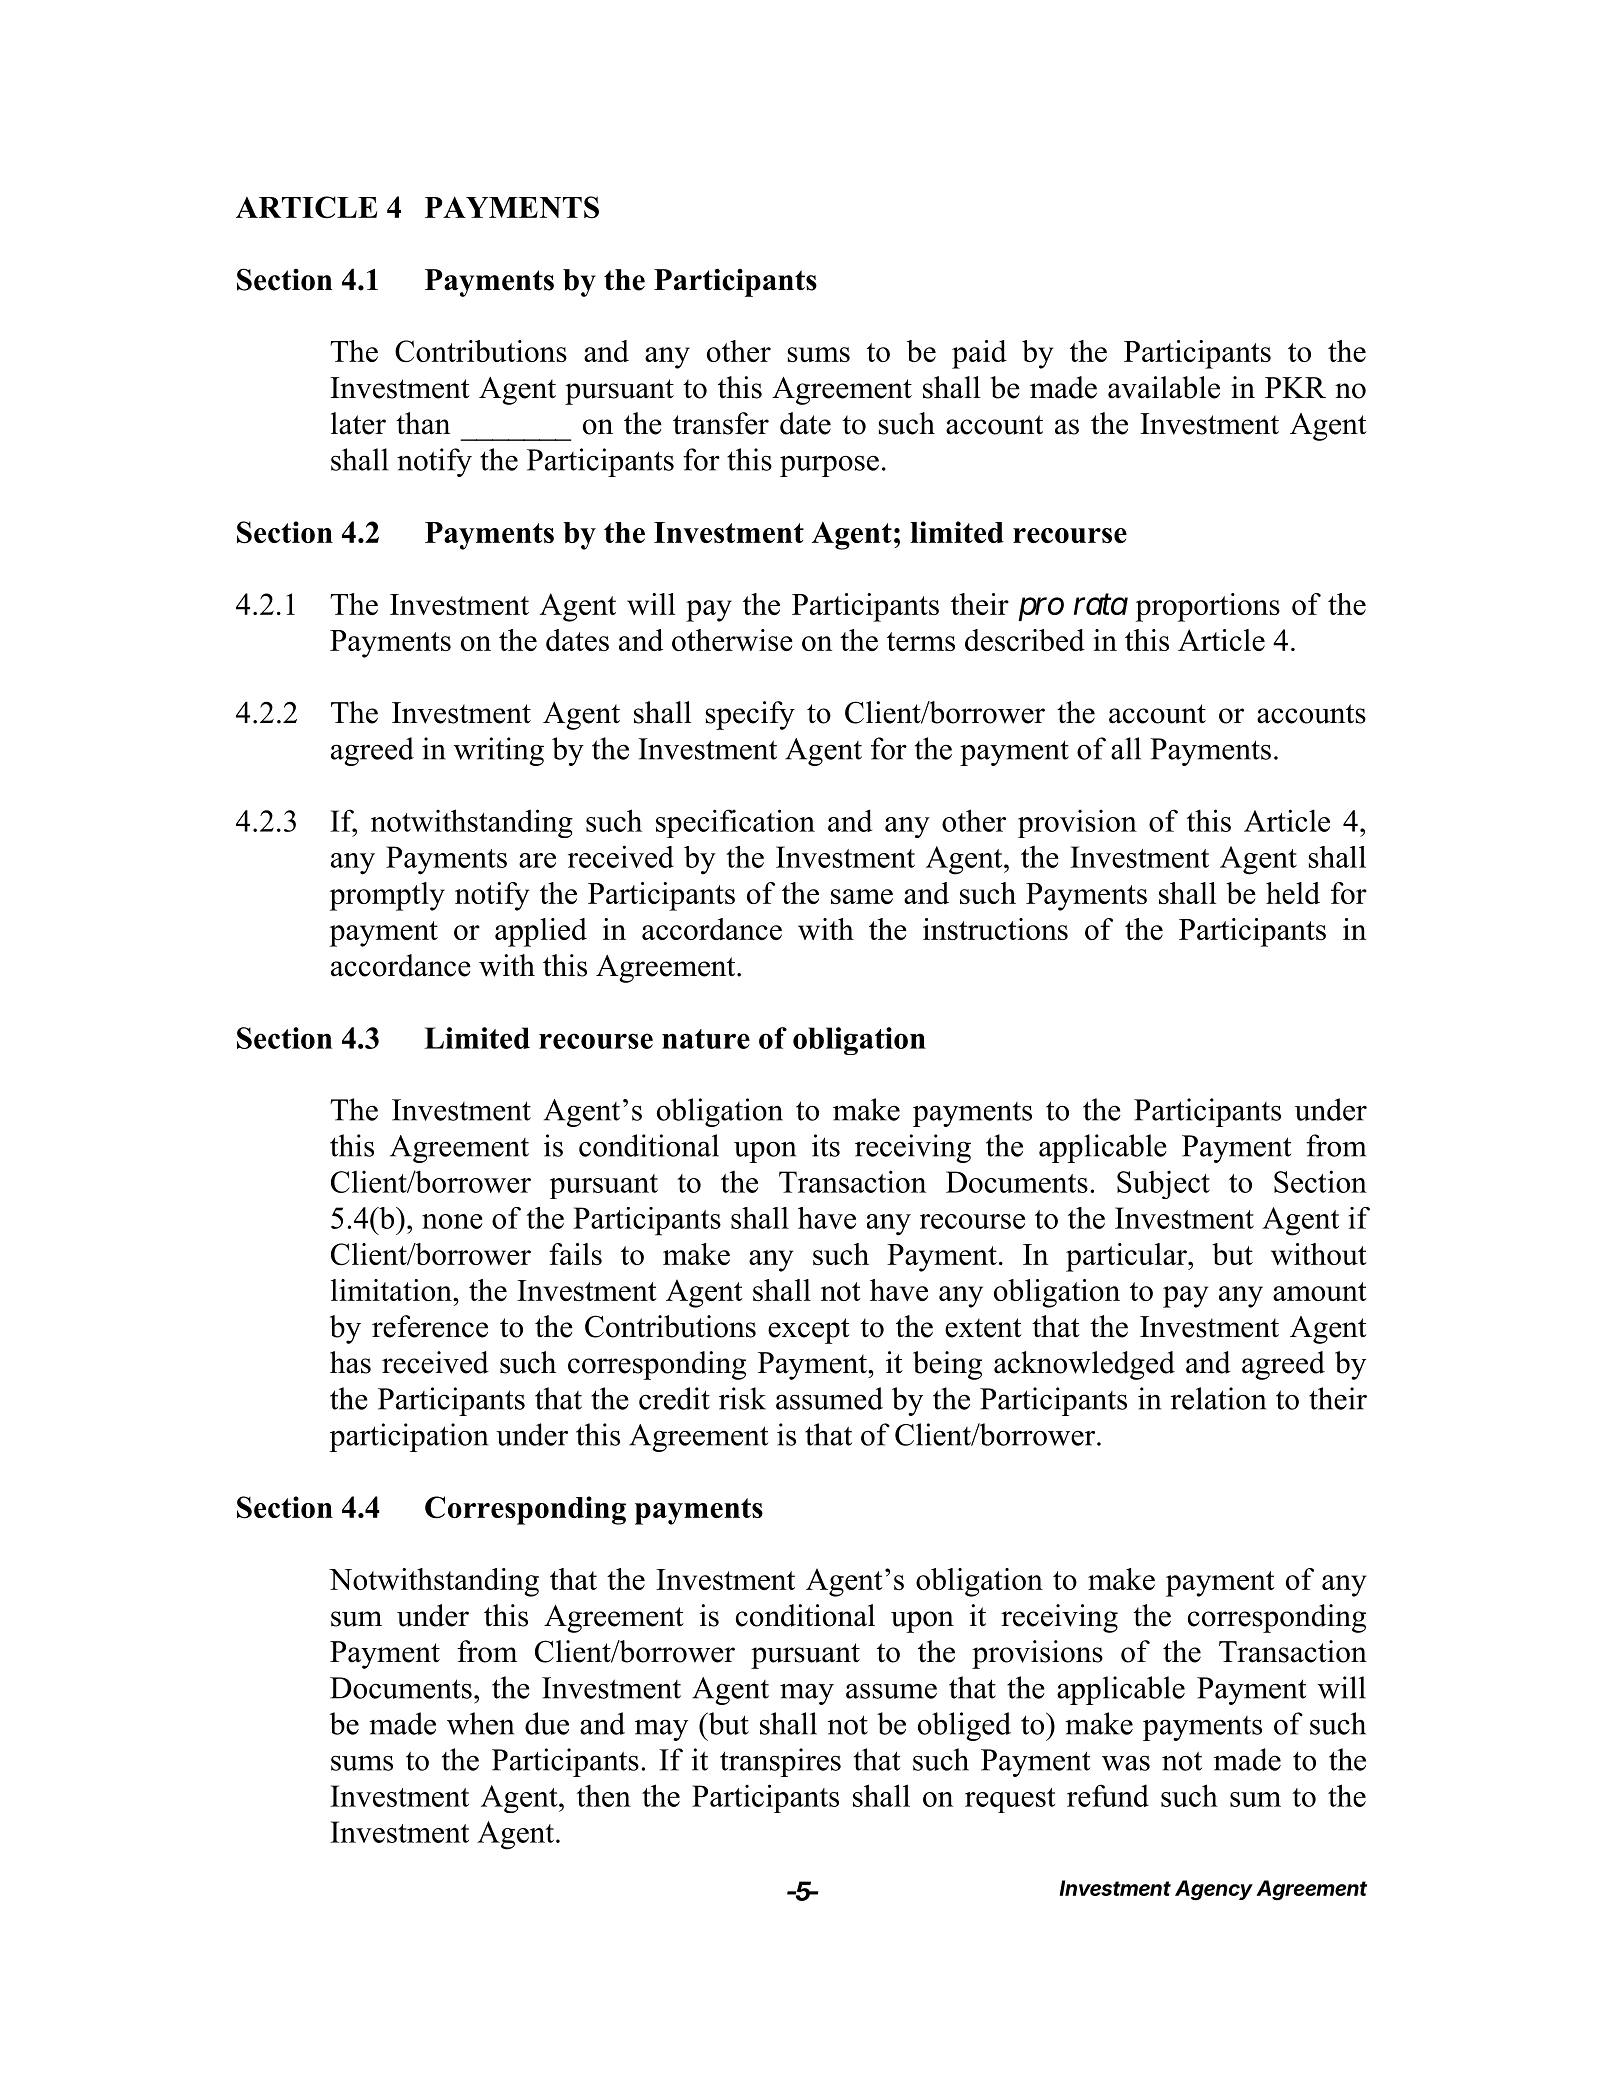  Describe the element at coordinates (1164, 387) in the image. I see `available` at that location.
